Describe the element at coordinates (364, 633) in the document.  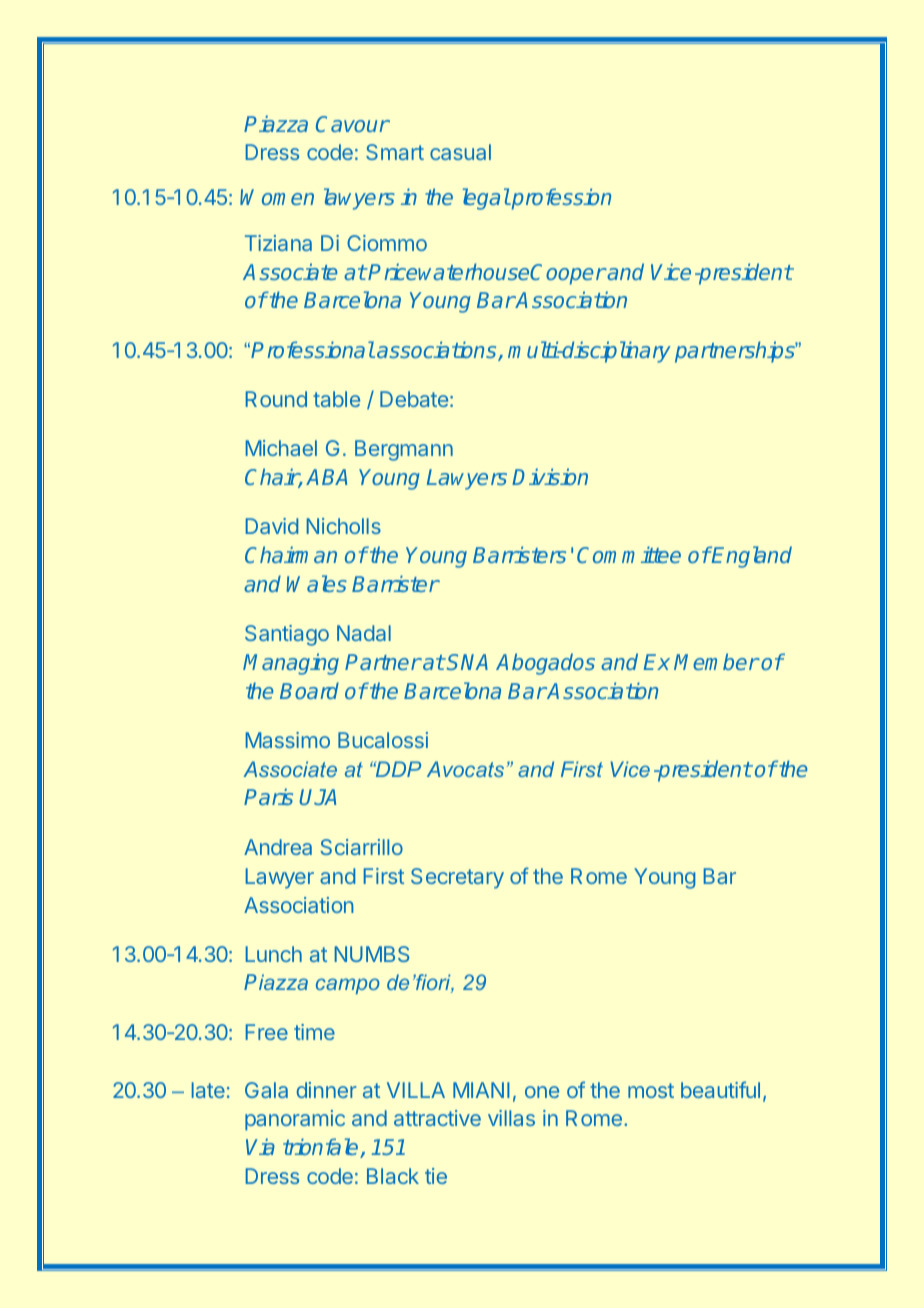
I see `Nadal` at that location.
